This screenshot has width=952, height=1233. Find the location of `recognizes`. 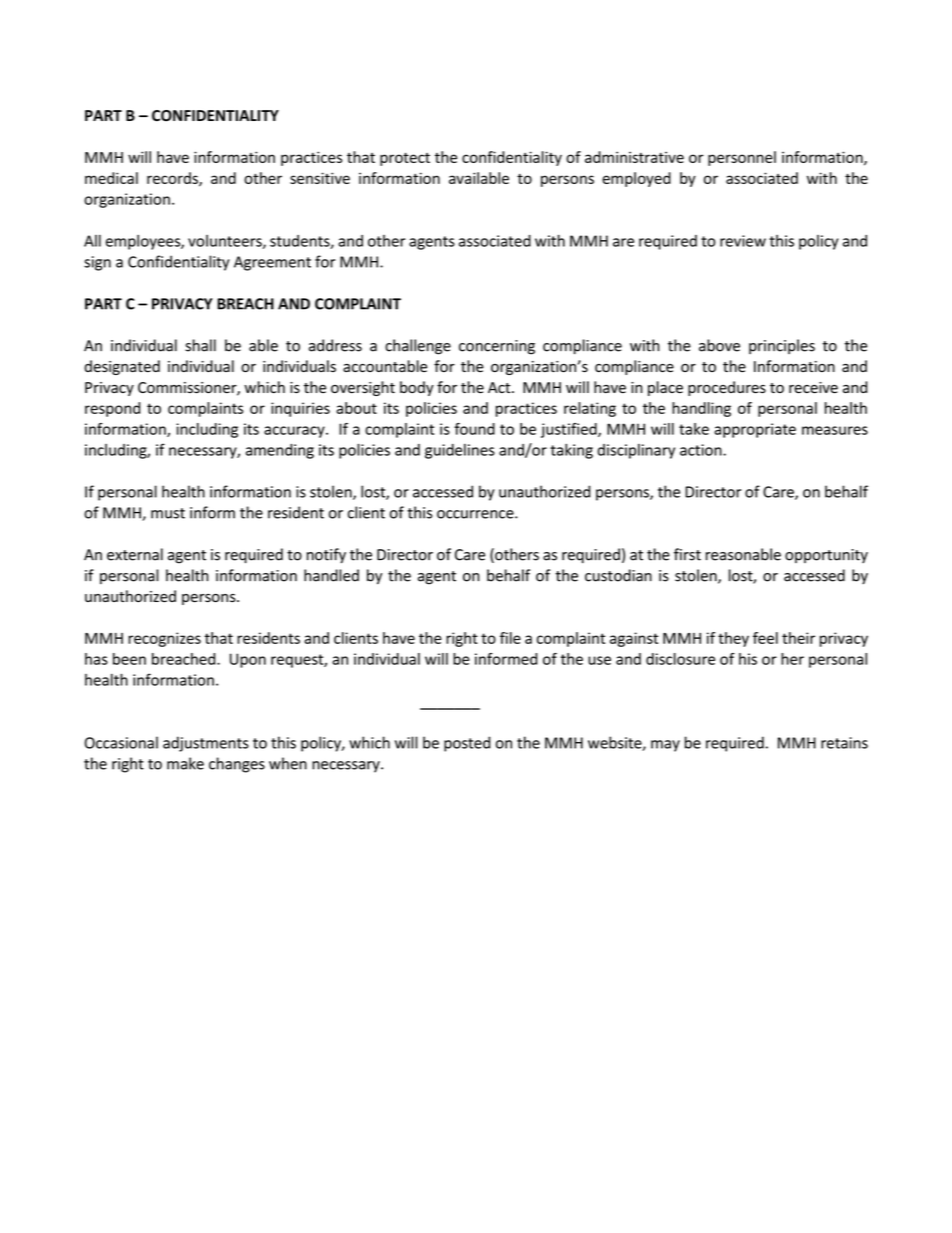

recognizes is located at coordinates (164, 639).
